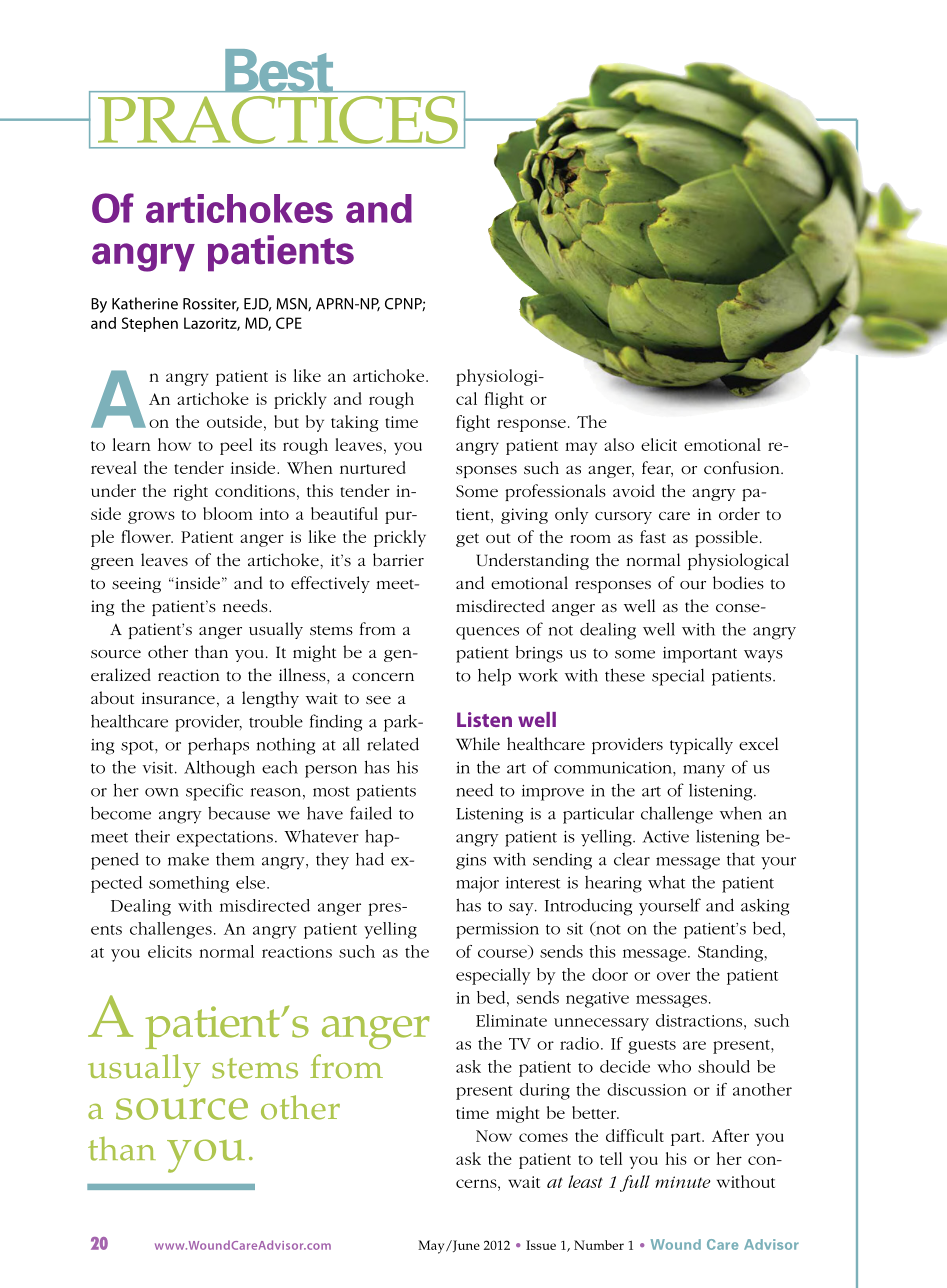 The height and width of the image is (1288, 947). Describe the element at coordinates (252, 882) in the image. I see `else` at that location.
